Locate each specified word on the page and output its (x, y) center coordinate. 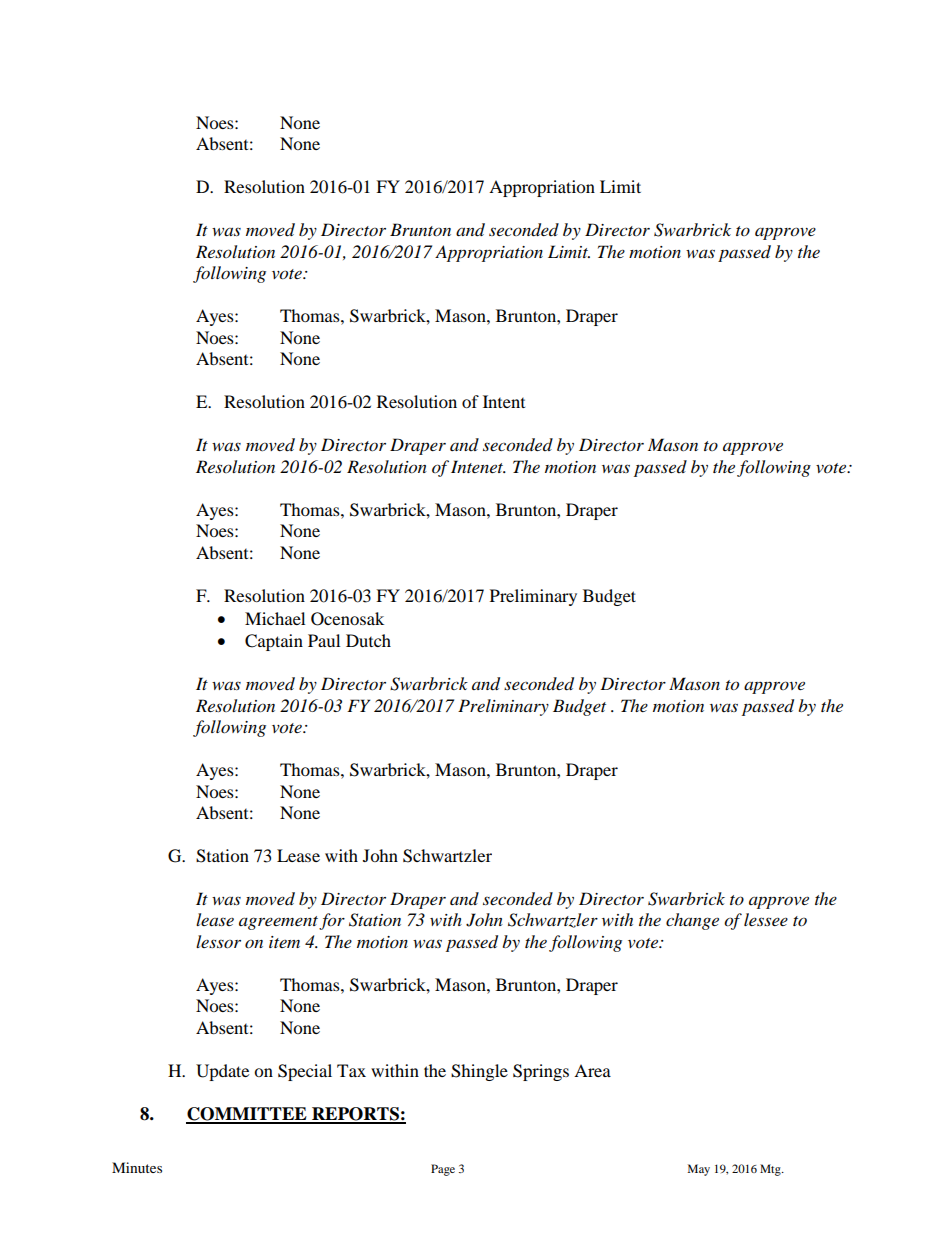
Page (443, 1170)
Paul (324, 640)
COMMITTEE (247, 1115)
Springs (541, 1072)
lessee (766, 919)
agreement (278, 923)
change (692, 921)
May (699, 1170)
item (284, 942)
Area (592, 1070)
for (332, 921)
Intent (504, 401)
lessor (218, 941)
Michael (275, 618)
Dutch (368, 640)
